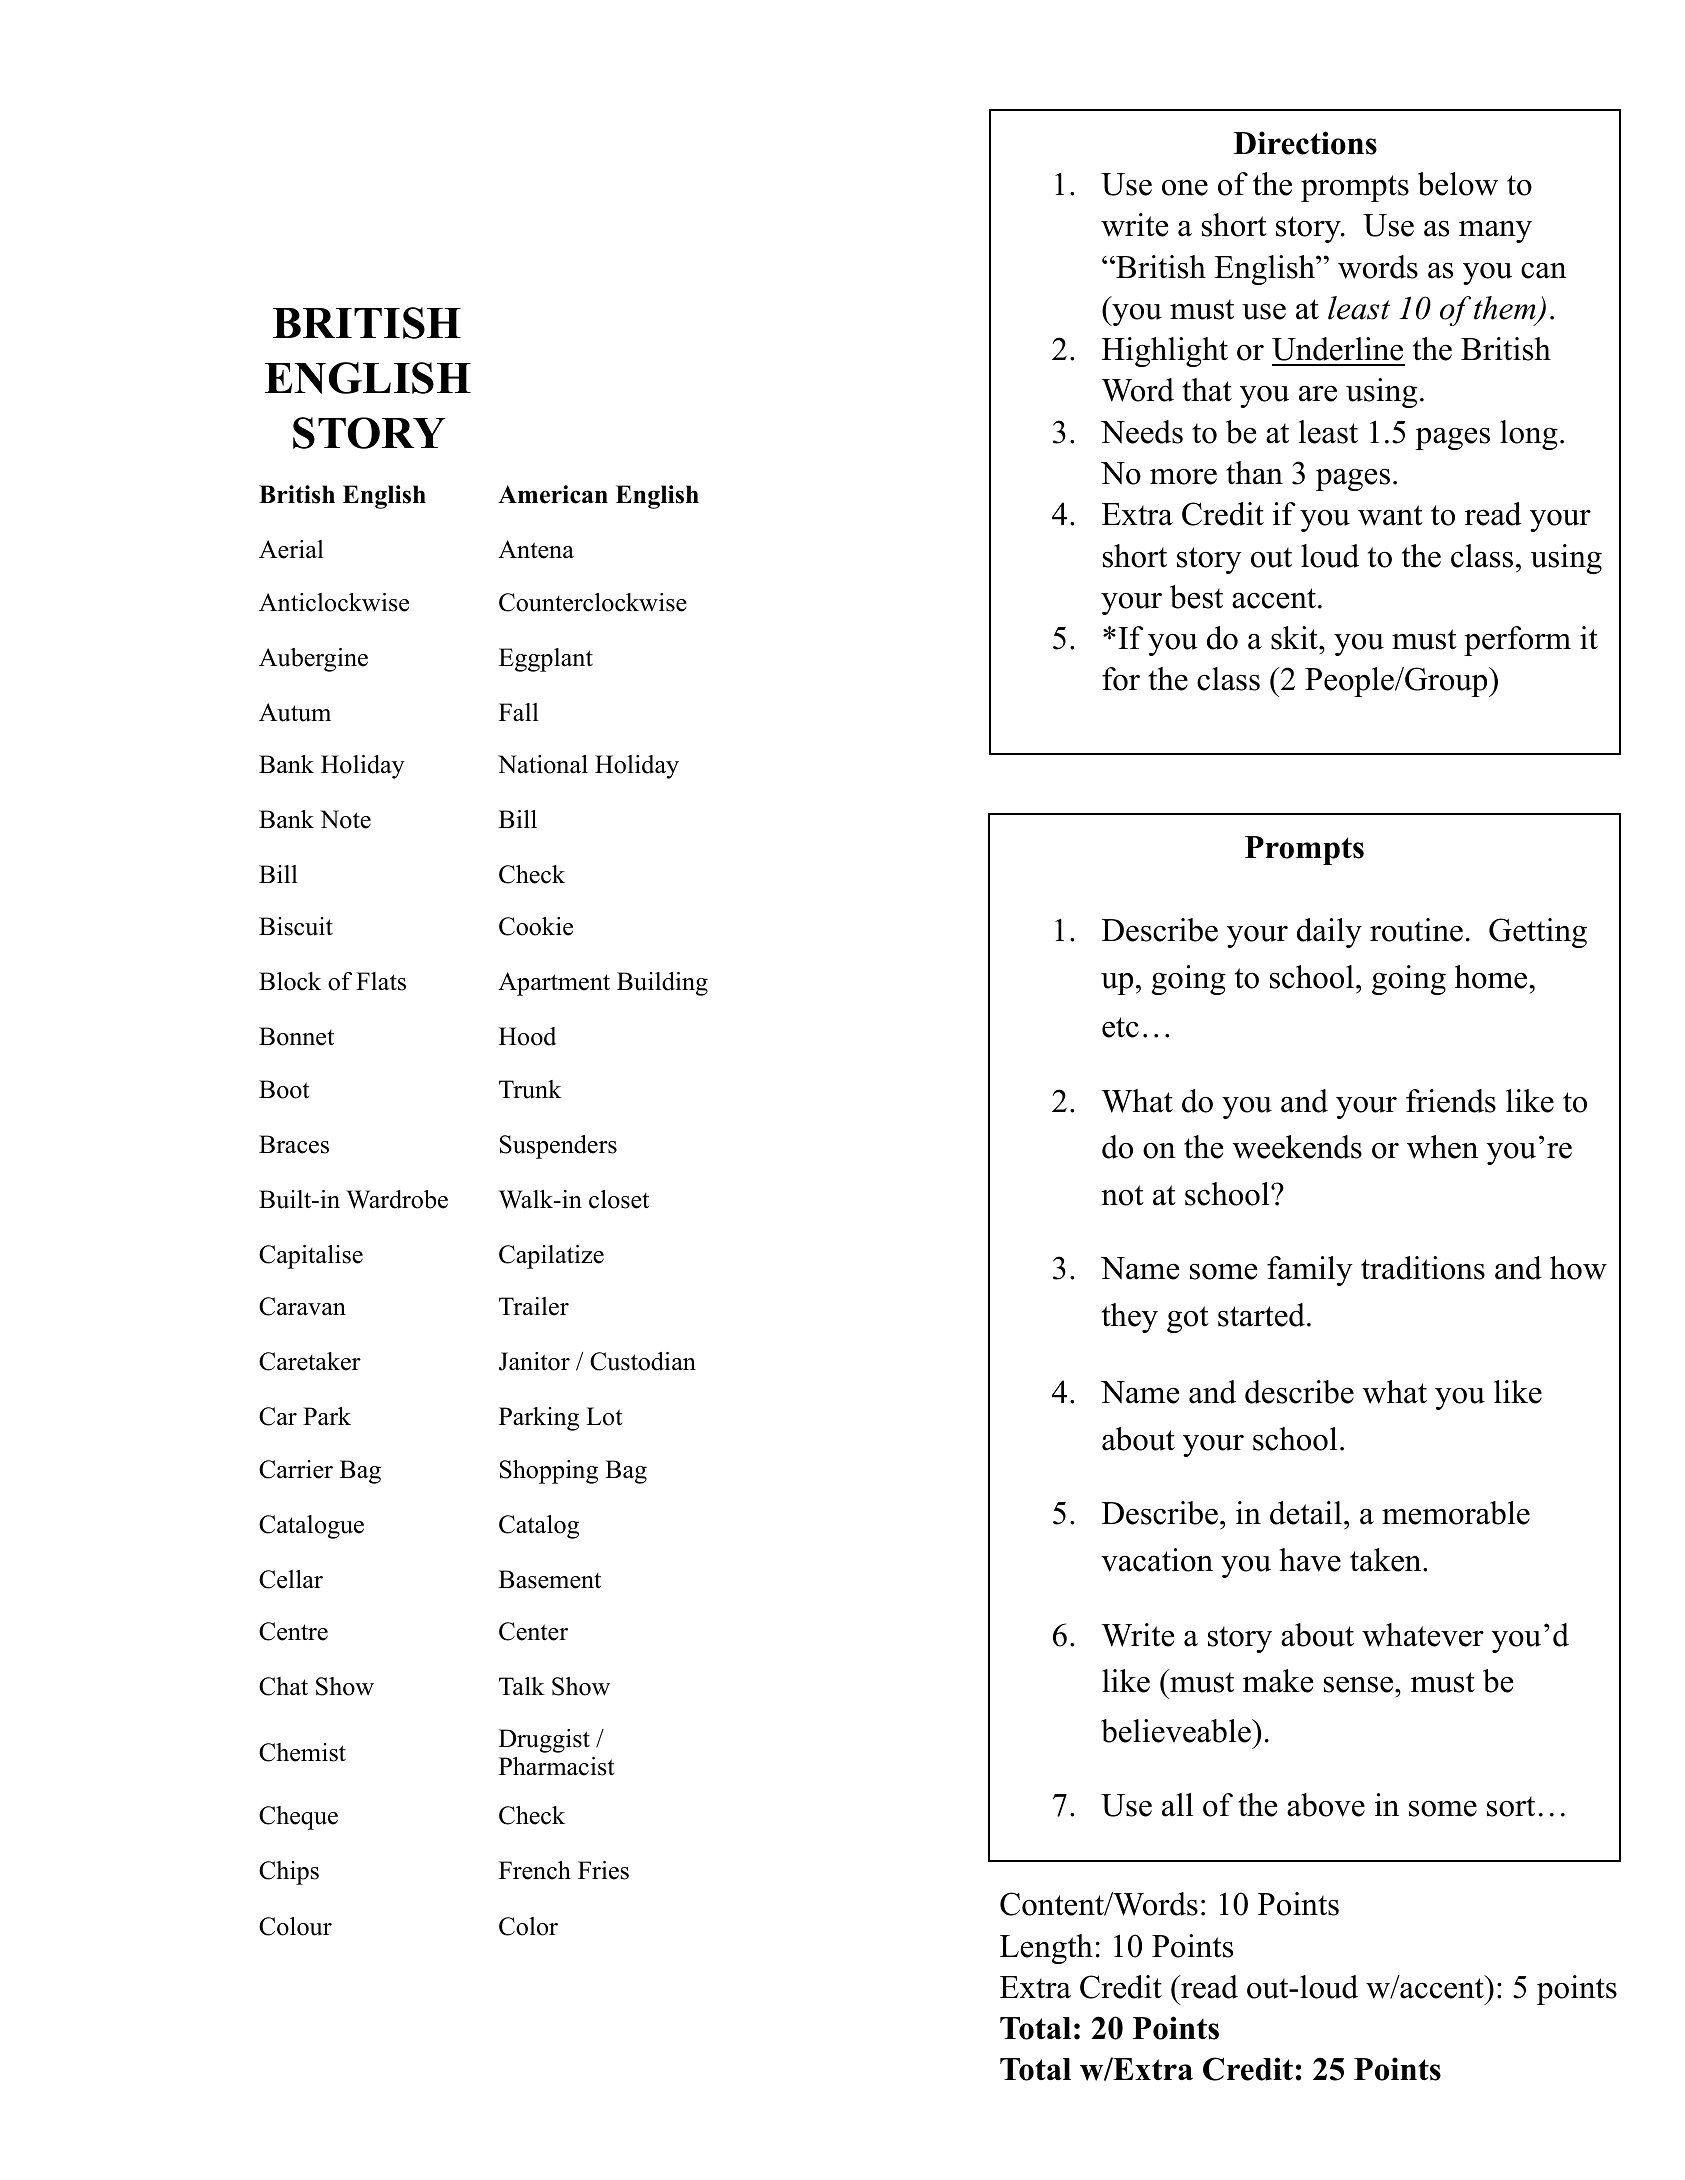  I want to click on friends, so click(1451, 1101).
